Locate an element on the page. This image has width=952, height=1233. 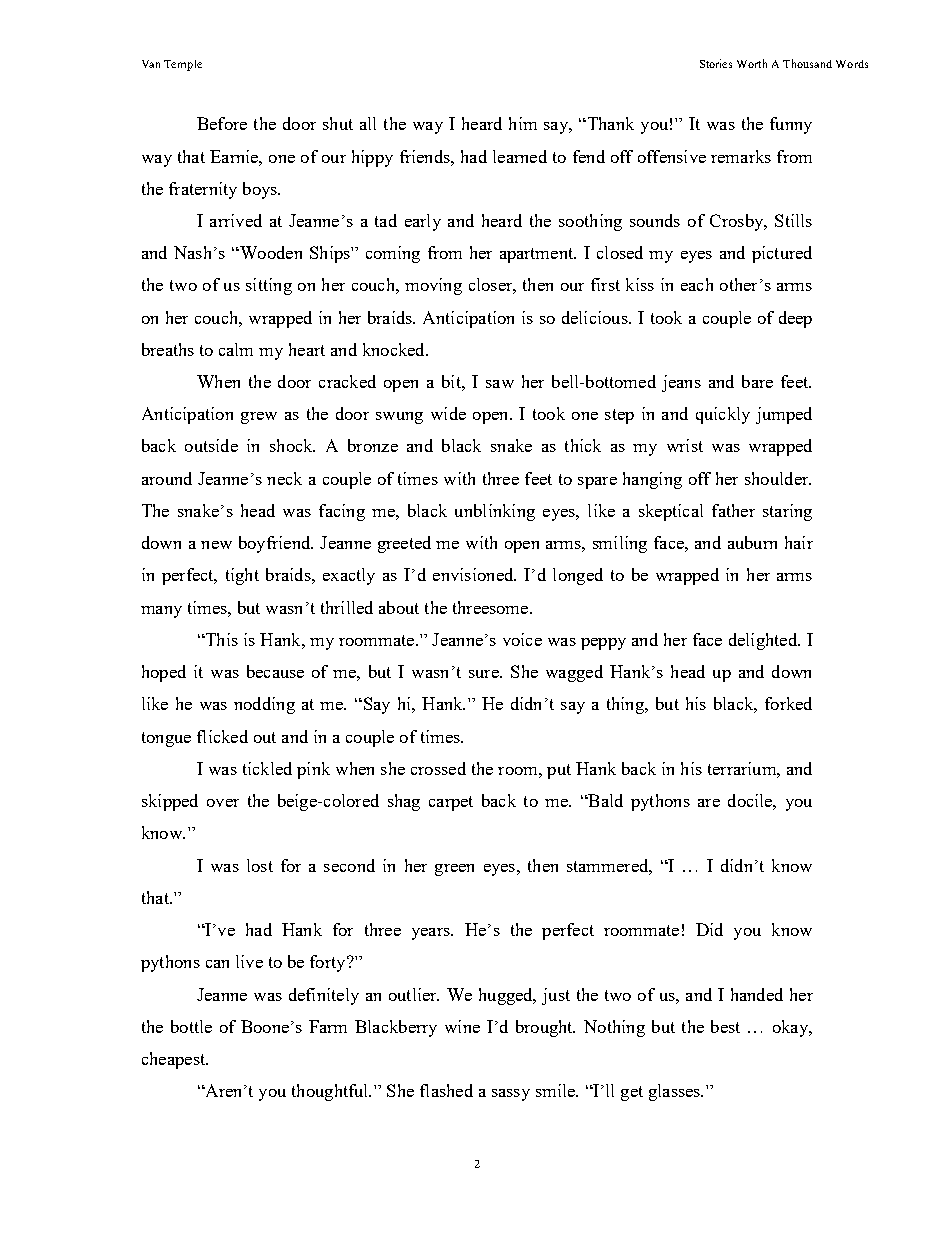
Worth is located at coordinates (752, 63).
